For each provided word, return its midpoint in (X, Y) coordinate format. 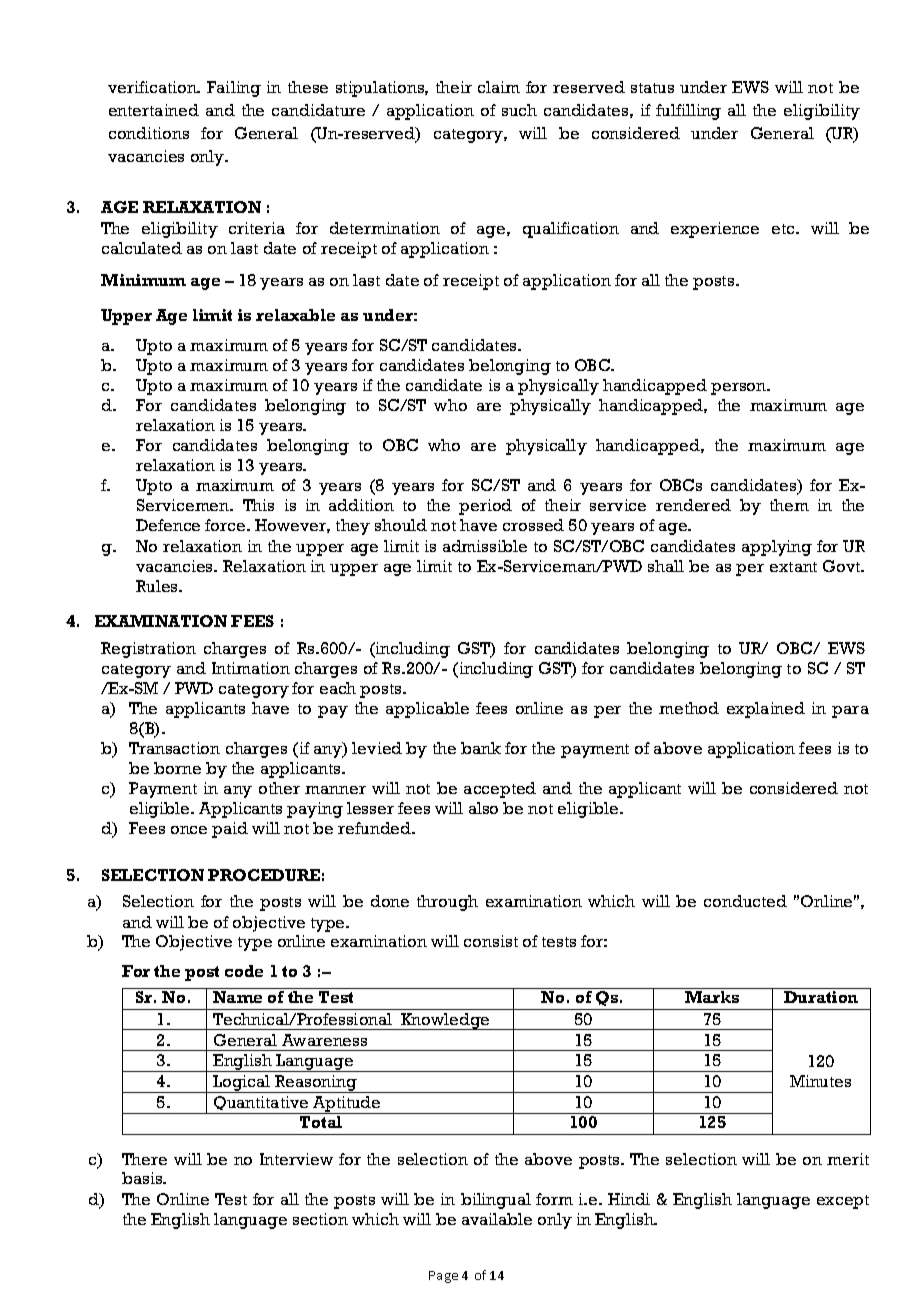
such (519, 110)
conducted (745, 901)
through (447, 903)
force (226, 525)
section (320, 1219)
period (485, 507)
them (789, 505)
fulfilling (688, 112)
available (497, 1219)
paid (230, 830)
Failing (234, 89)
